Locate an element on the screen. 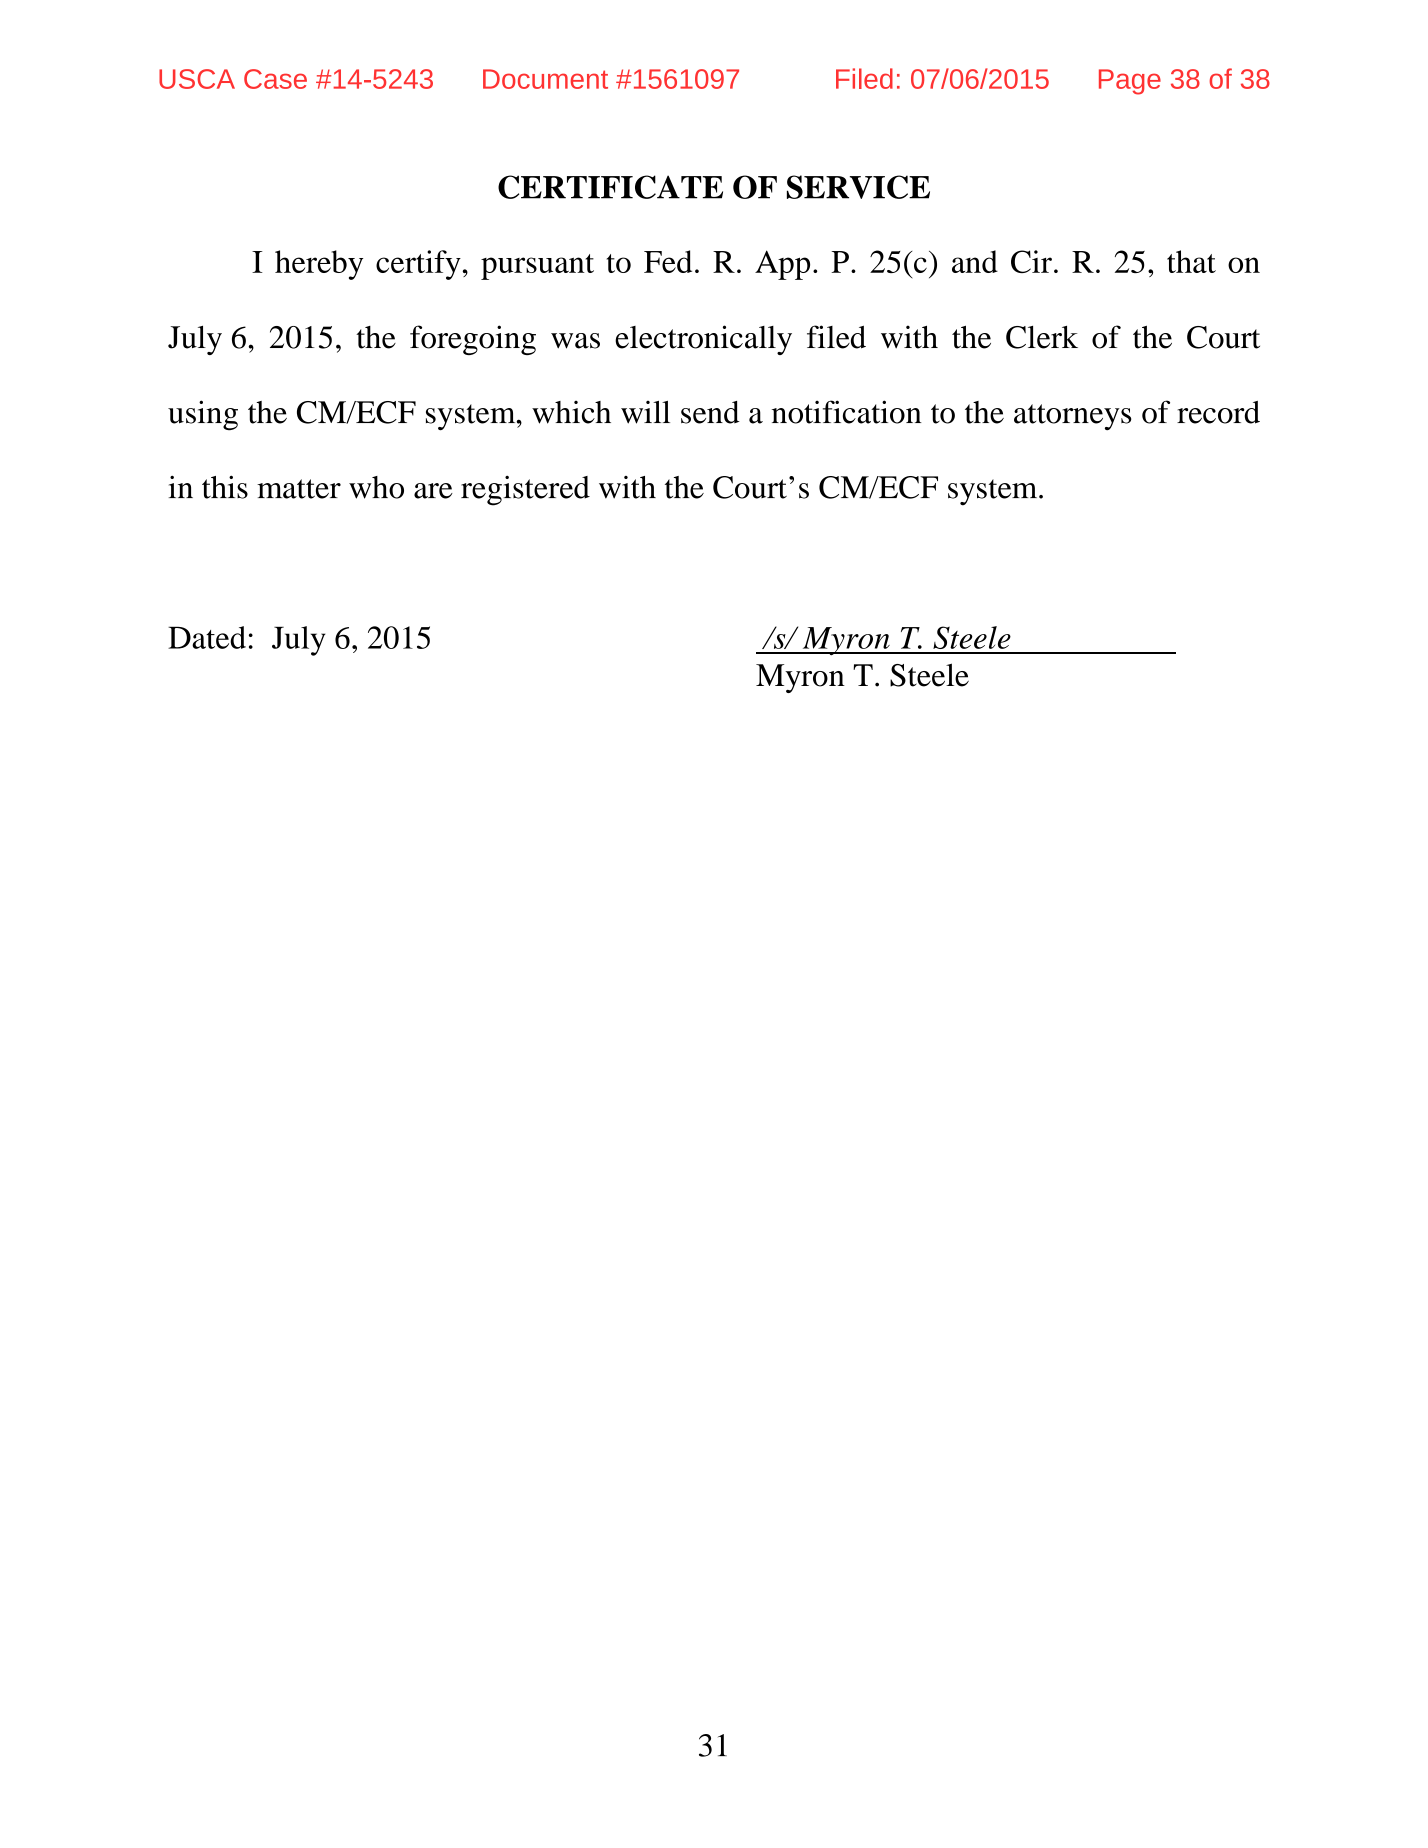  Page is located at coordinates (1130, 82).
